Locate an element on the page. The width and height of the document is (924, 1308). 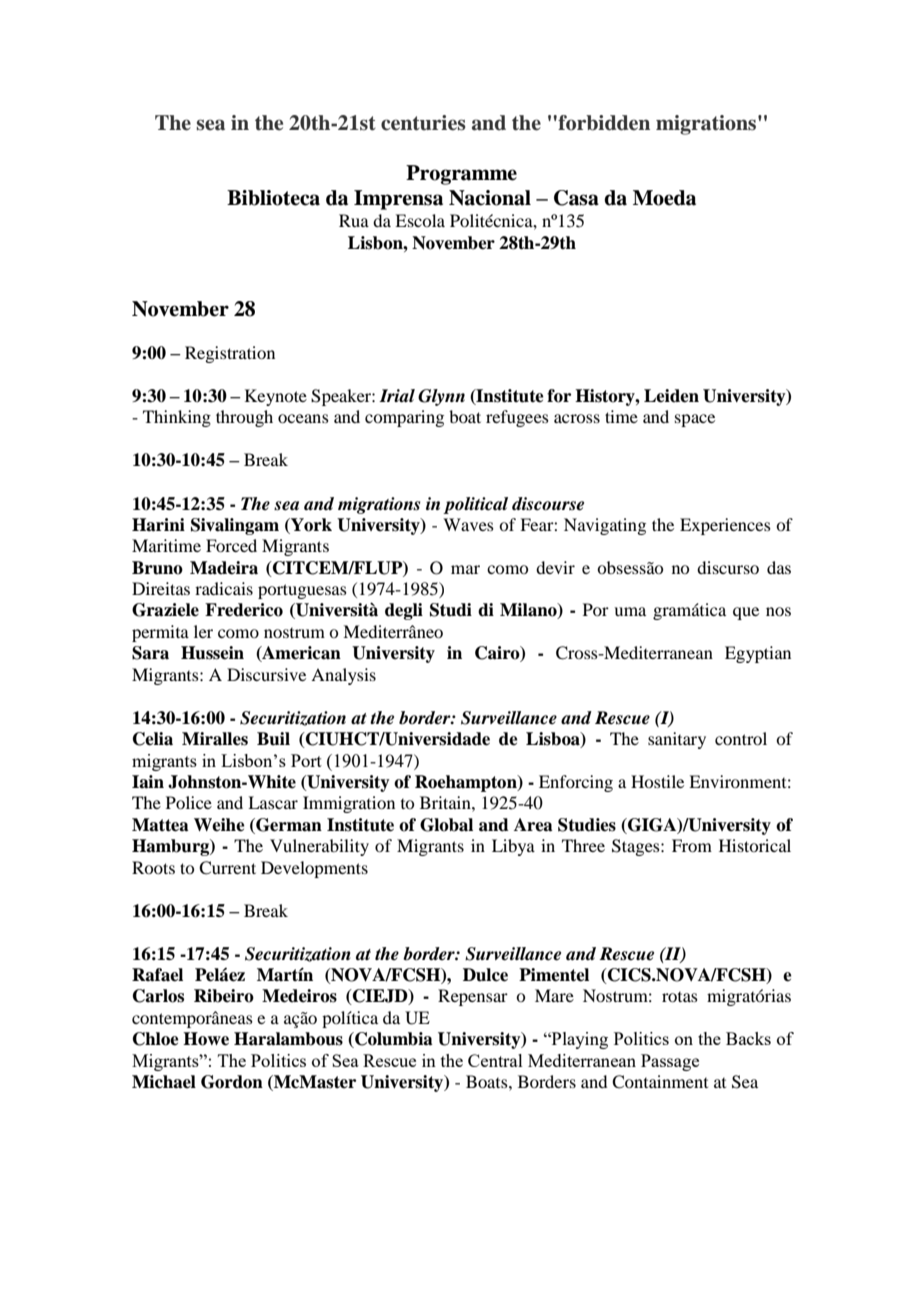
centuries is located at coordinates (423, 123).
